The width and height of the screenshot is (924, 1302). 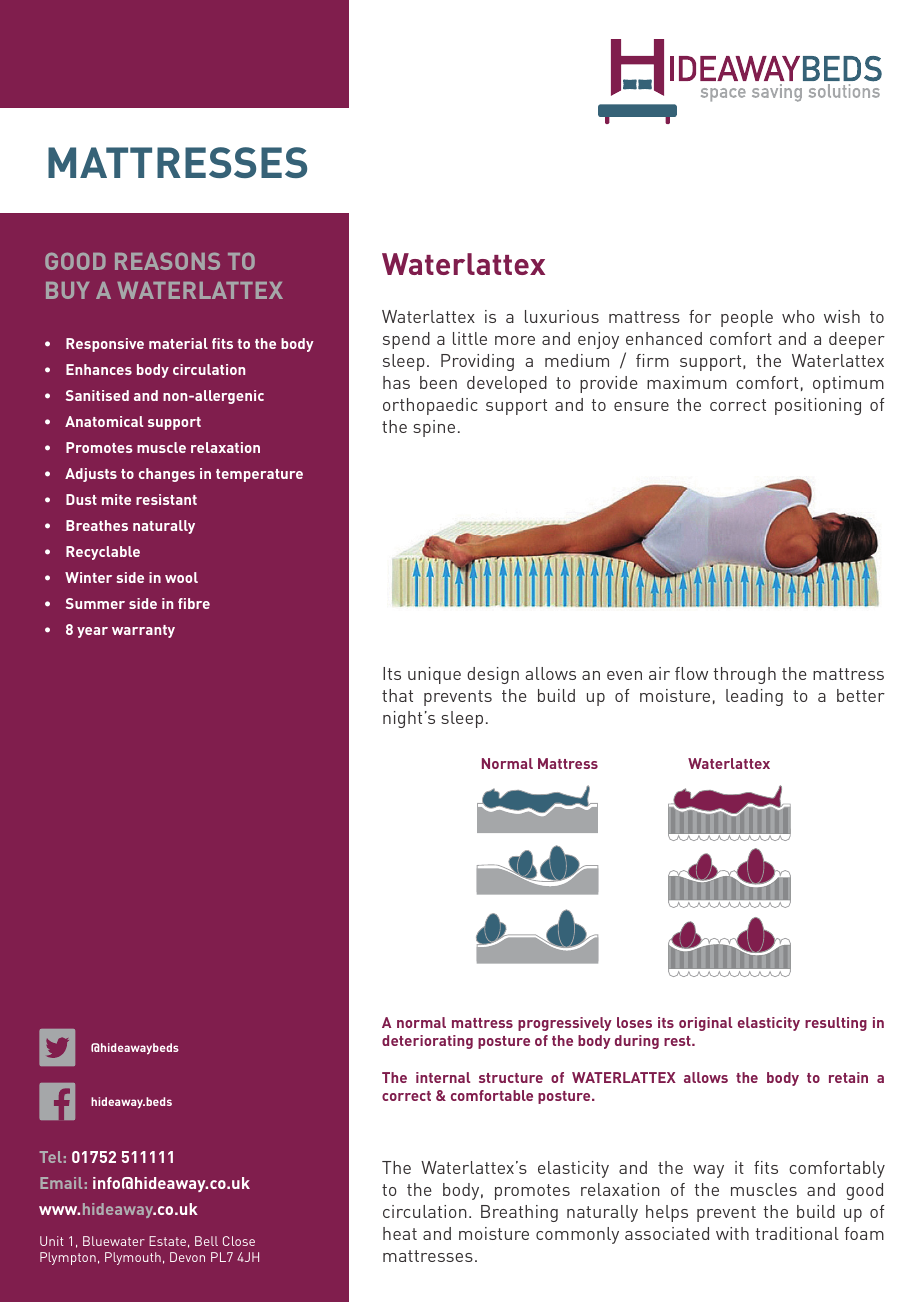 What do you see at coordinates (143, 631) in the screenshot?
I see `warranty` at bounding box center [143, 631].
